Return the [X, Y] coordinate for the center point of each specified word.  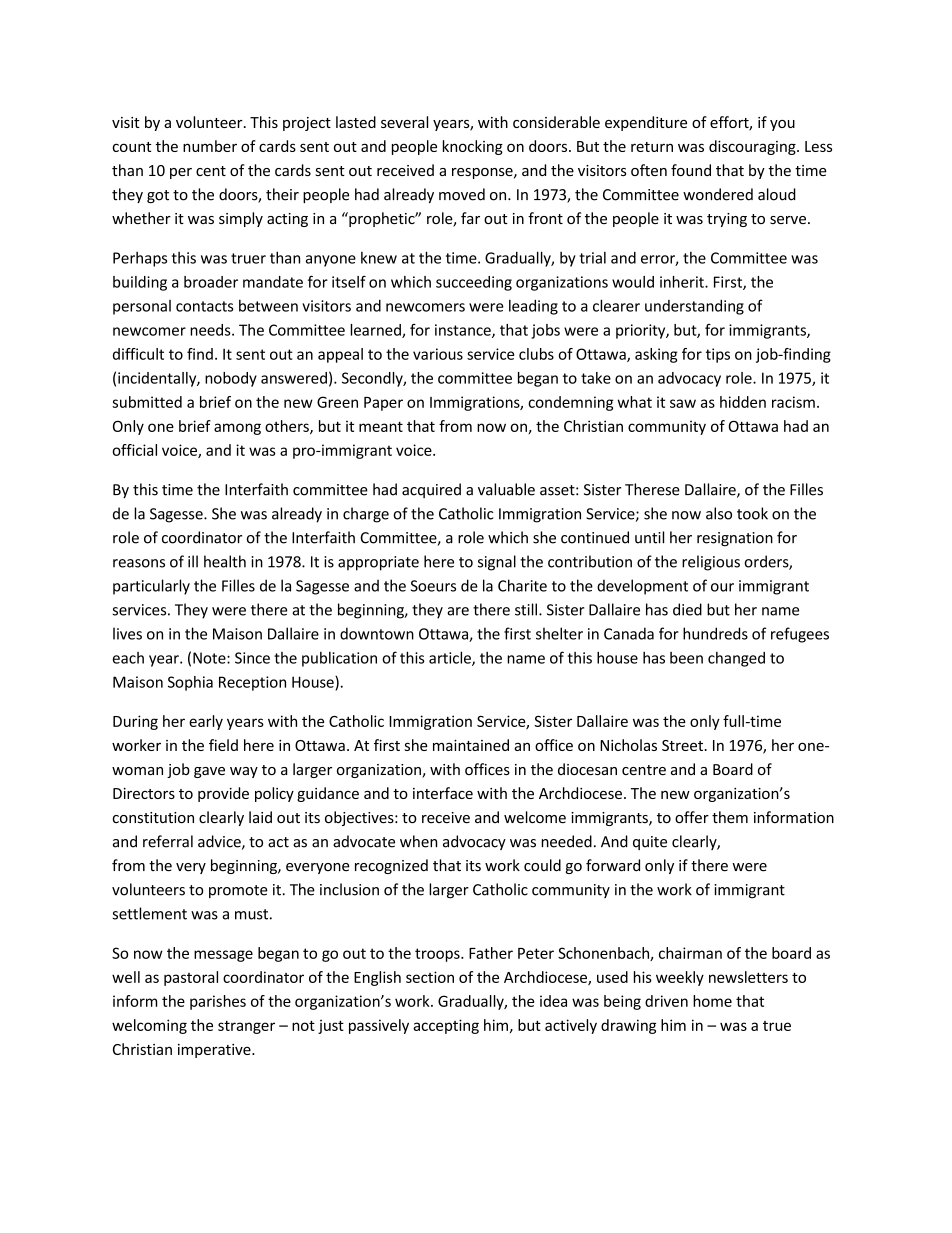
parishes [218, 1002]
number [210, 146]
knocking [473, 147]
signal [497, 563]
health [225, 561]
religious [711, 563]
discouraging [753, 147]
